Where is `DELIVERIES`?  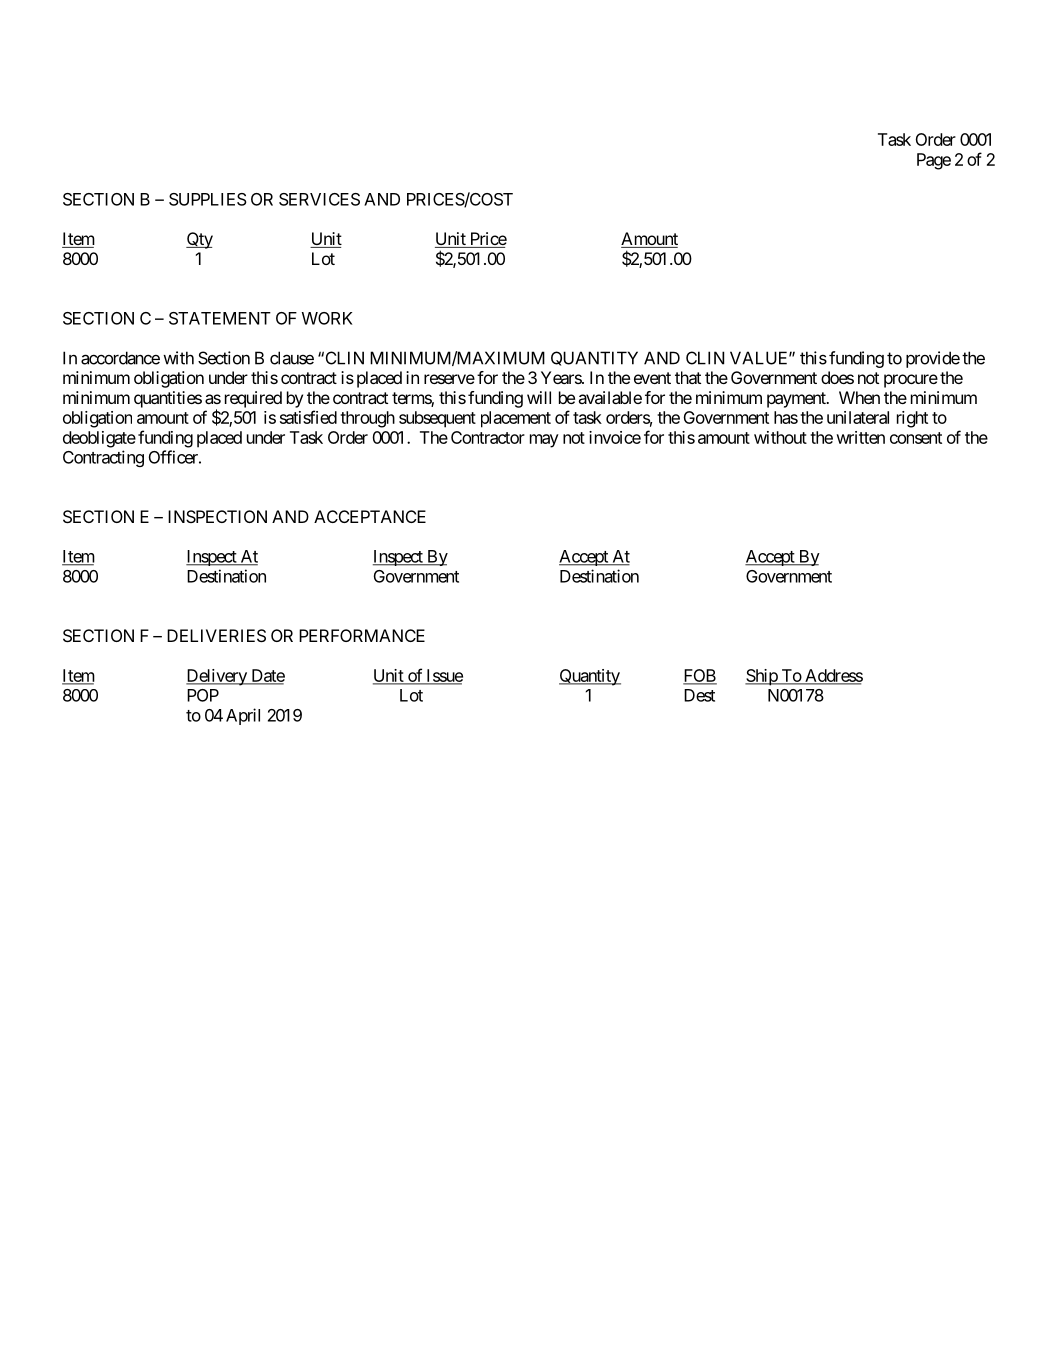
DELIVERIES is located at coordinates (216, 635).
